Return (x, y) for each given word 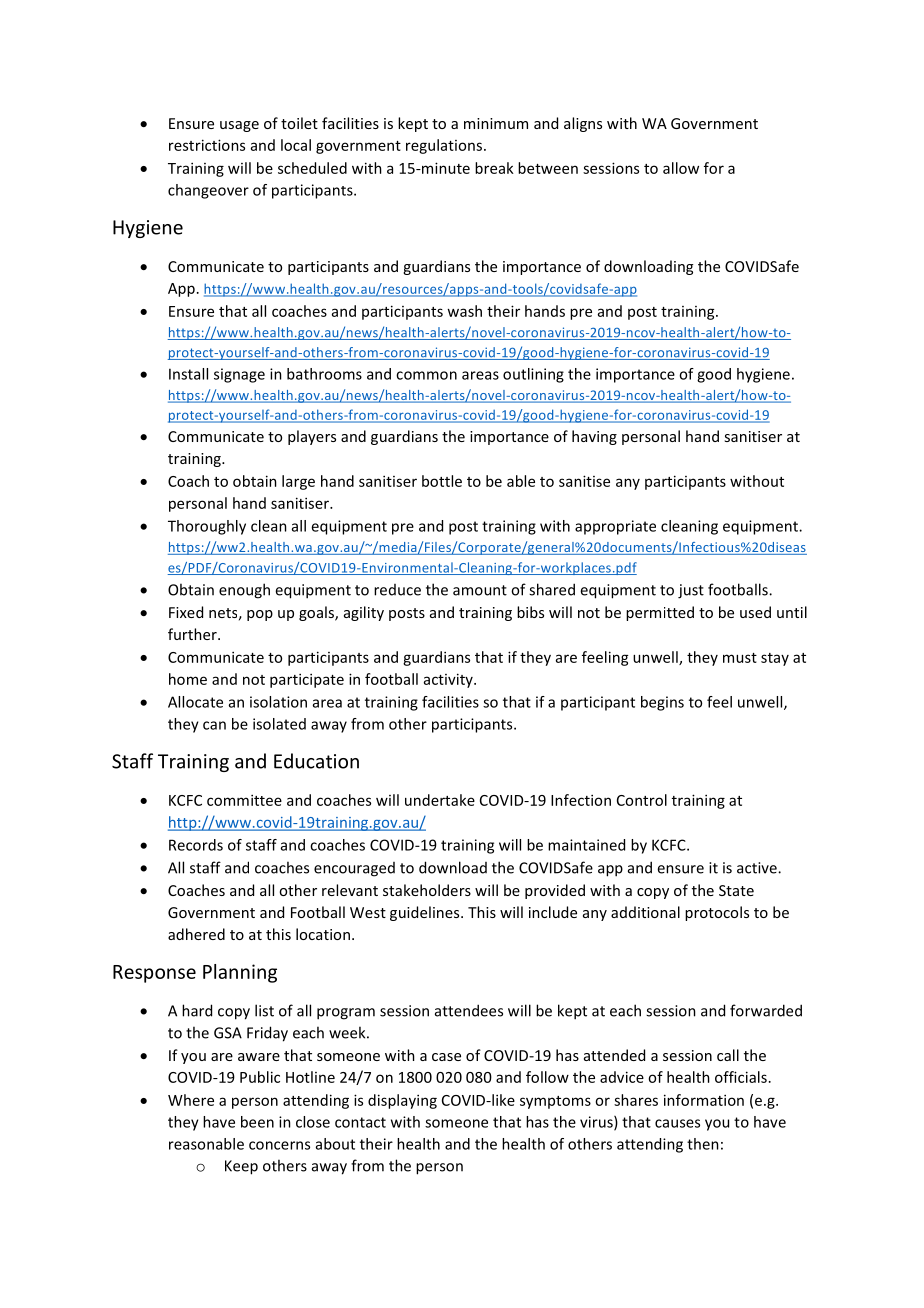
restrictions (207, 145)
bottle (442, 481)
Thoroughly (207, 527)
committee (244, 800)
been (257, 1122)
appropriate (615, 527)
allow (681, 168)
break (494, 168)
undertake (440, 800)
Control (642, 800)
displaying (402, 1101)
